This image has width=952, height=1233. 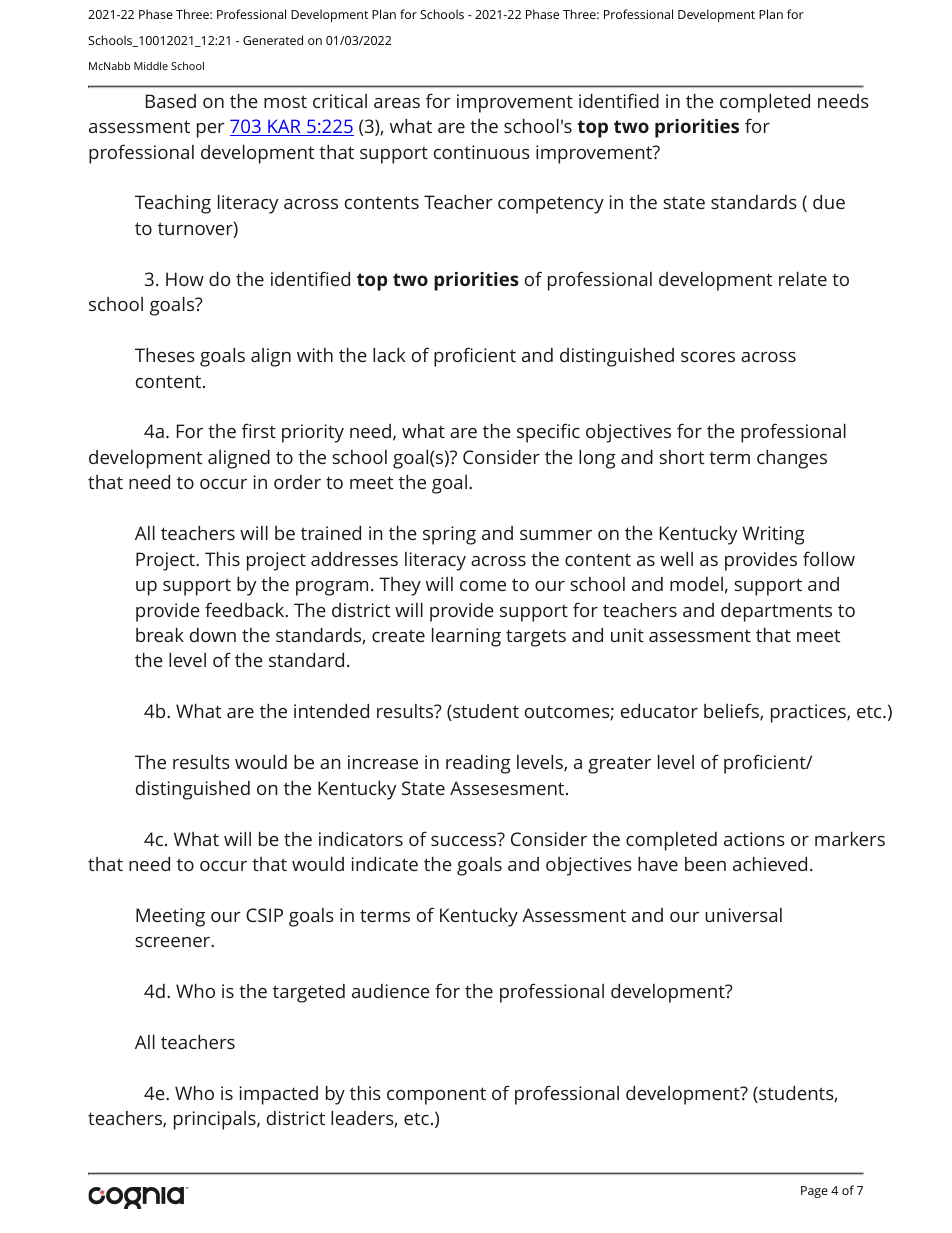 I want to click on feedback, so click(x=246, y=609).
